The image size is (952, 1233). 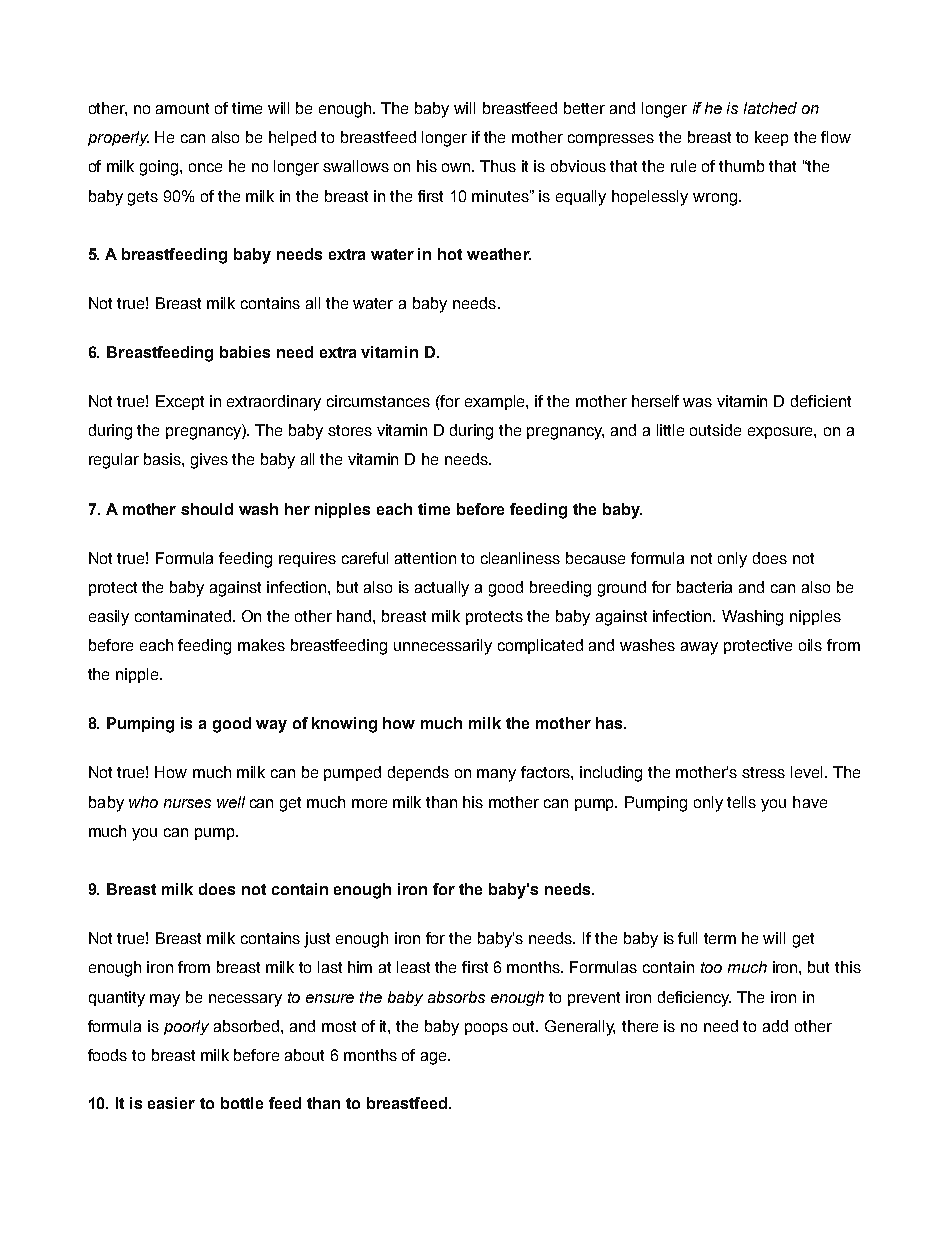 I want to click on once, so click(x=205, y=167).
